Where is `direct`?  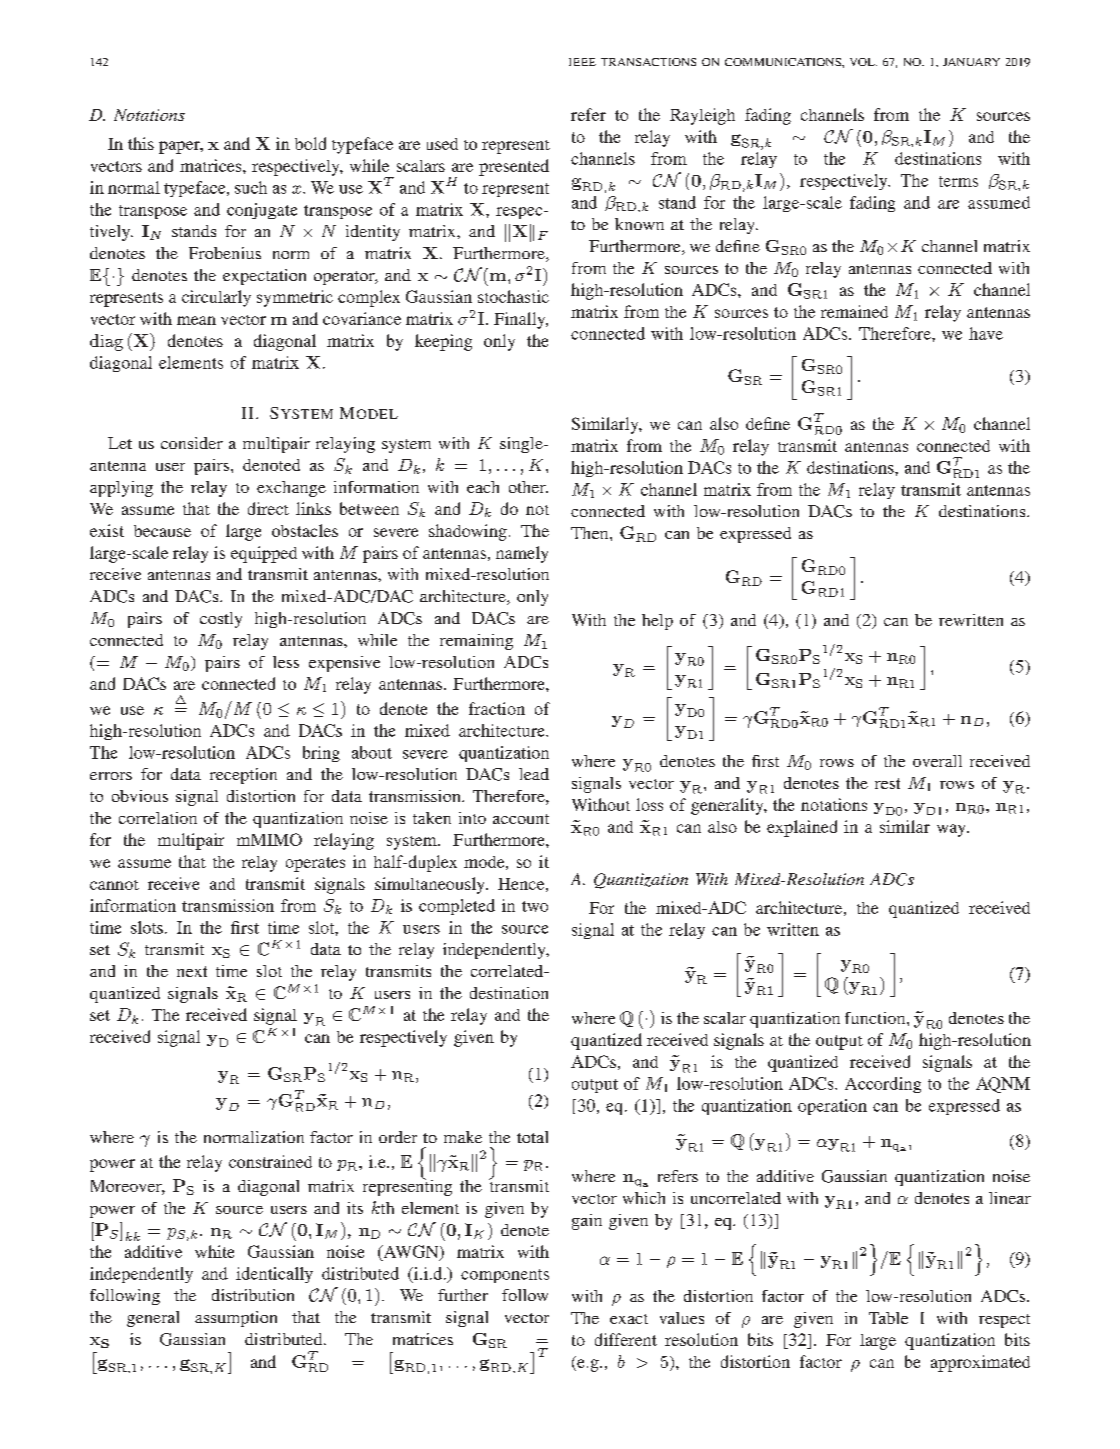 direct is located at coordinates (268, 508).
